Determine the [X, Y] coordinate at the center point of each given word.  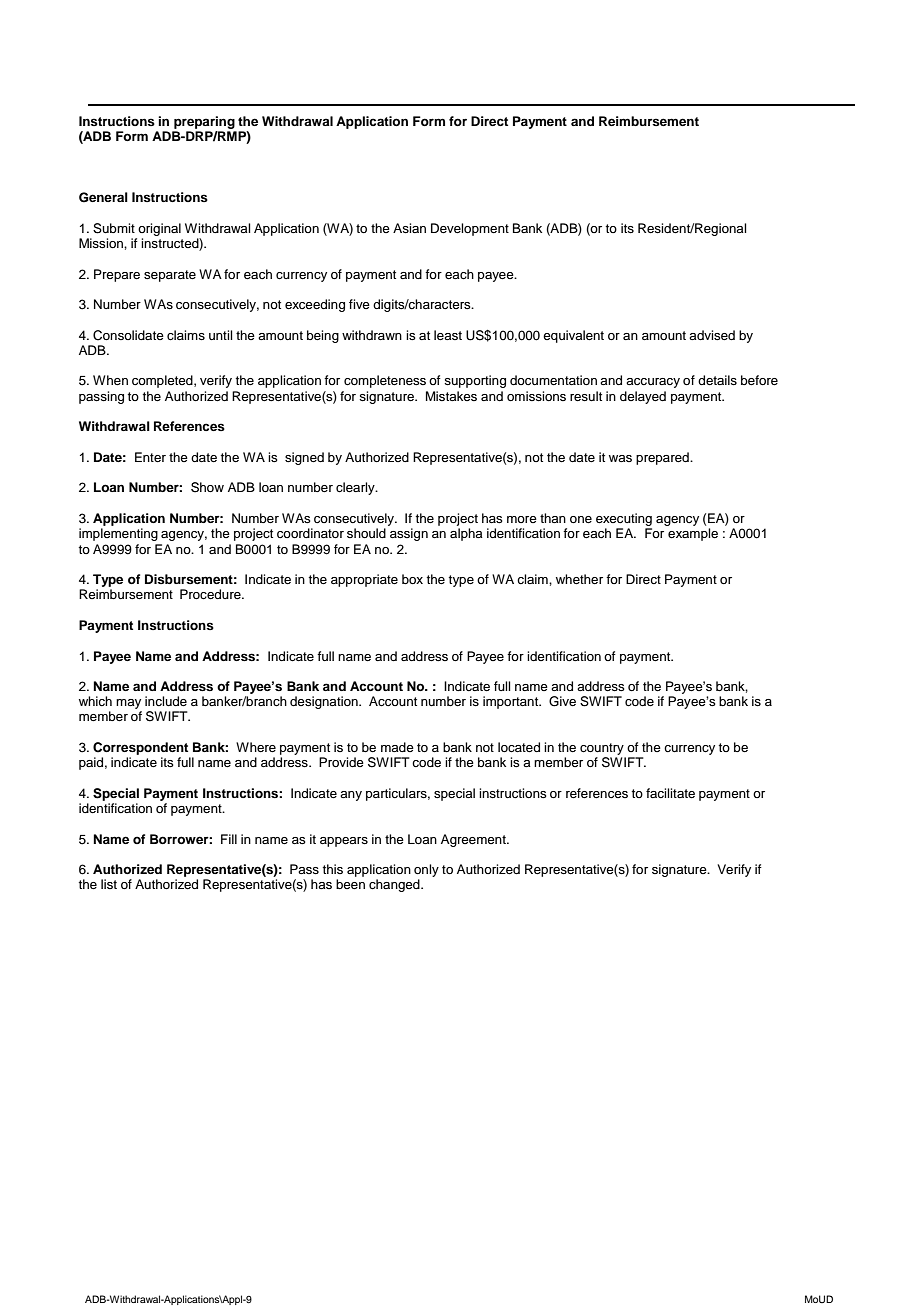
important [512, 702]
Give [562, 701]
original [159, 229]
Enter [150, 457]
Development [470, 229]
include [166, 701]
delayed [643, 397]
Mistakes [451, 396]
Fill [229, 839]
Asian [409, 228]
